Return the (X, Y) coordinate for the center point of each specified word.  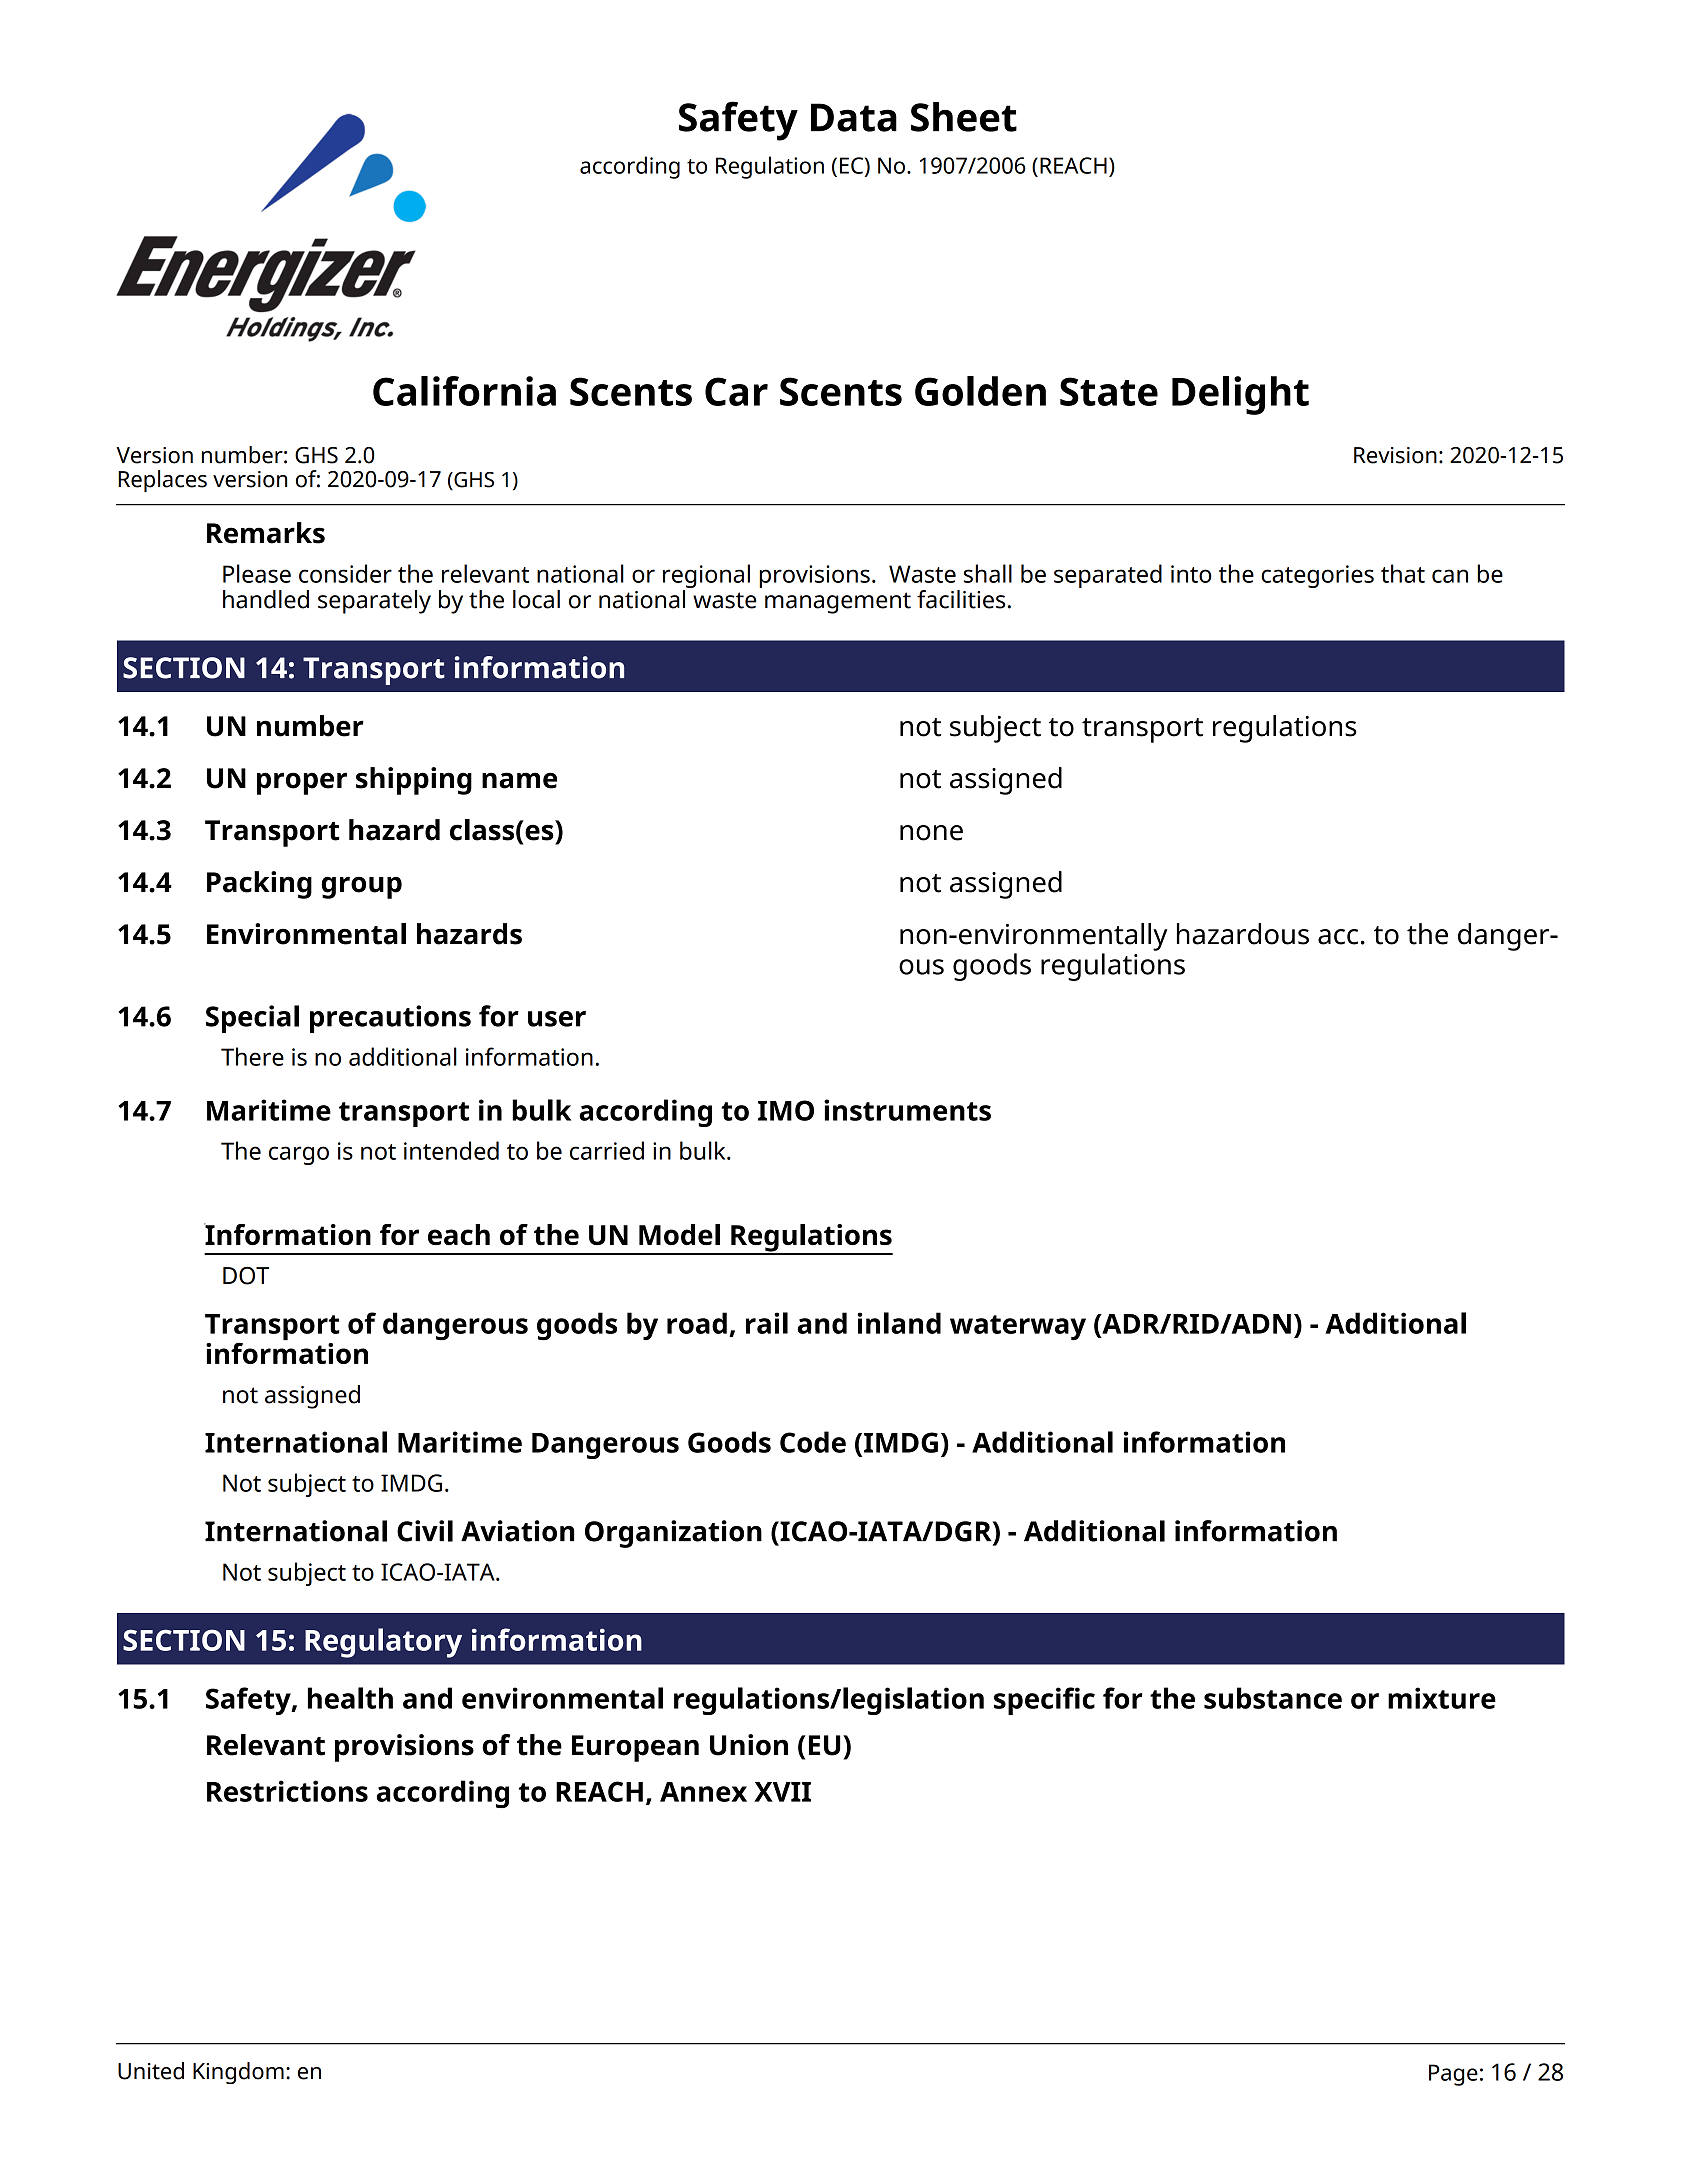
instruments (907, 1110)
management (838, 603)
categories (1317, 576)
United (151, 2071)
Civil (425, 1531)
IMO (786, 1110)
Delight (1240, 395)
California (464, 391)
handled (266, 599)
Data (854, 117)
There (252, 1056)
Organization (673, 1534)
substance (1273, 1698)
